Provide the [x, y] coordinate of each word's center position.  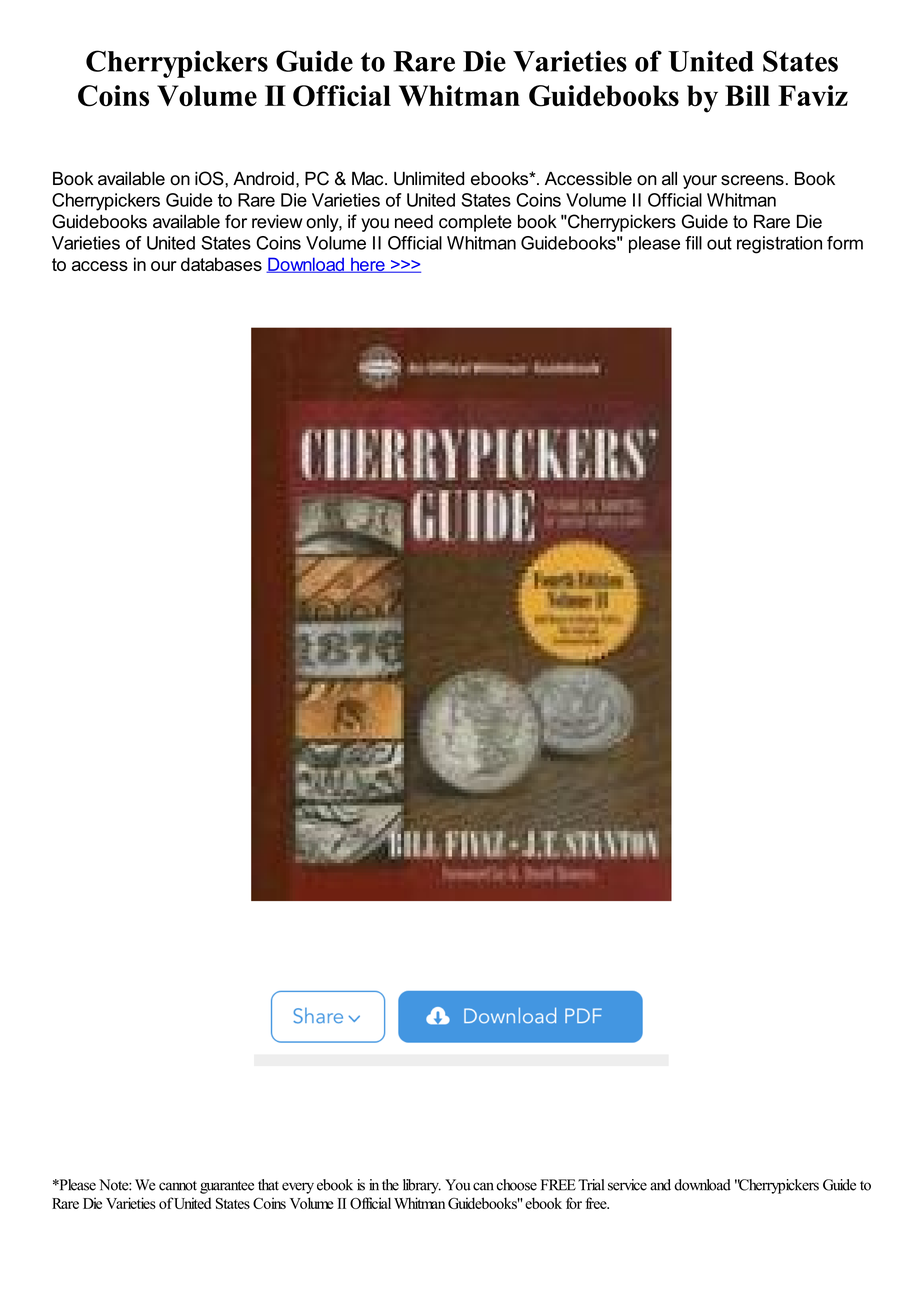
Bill [747, 95]
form [845, 243]
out [719, 243]
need [414, 222]
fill [693, 243]
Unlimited [429, 179]
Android [263, 178]
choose [516, 1185]
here [368, 265]
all [669, 179]
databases [221, 264]
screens [752, 180]
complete [475, 223]
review [277, 222]
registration [779, 245]
